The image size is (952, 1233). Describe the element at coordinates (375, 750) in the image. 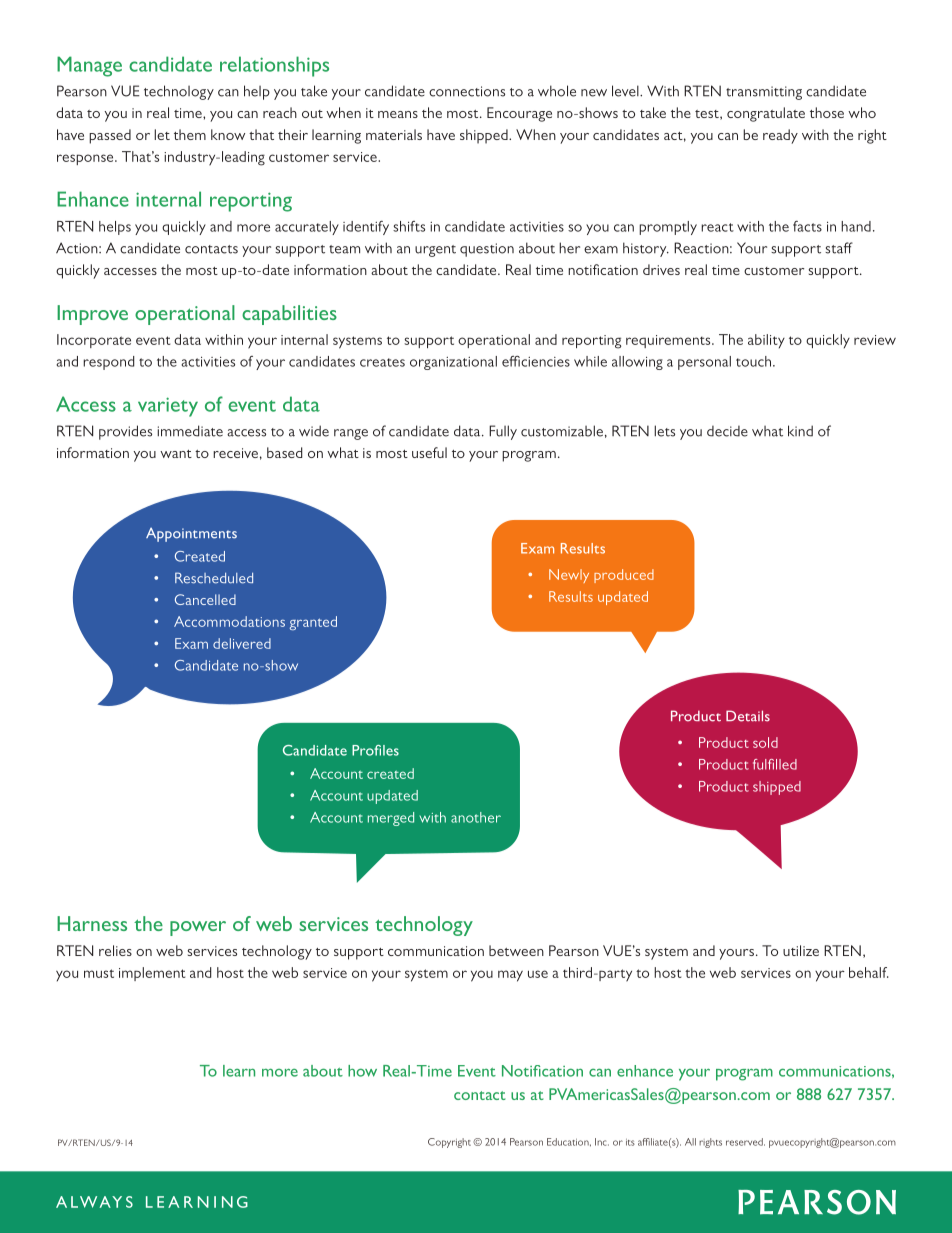

I see `Profiles` at that location.
